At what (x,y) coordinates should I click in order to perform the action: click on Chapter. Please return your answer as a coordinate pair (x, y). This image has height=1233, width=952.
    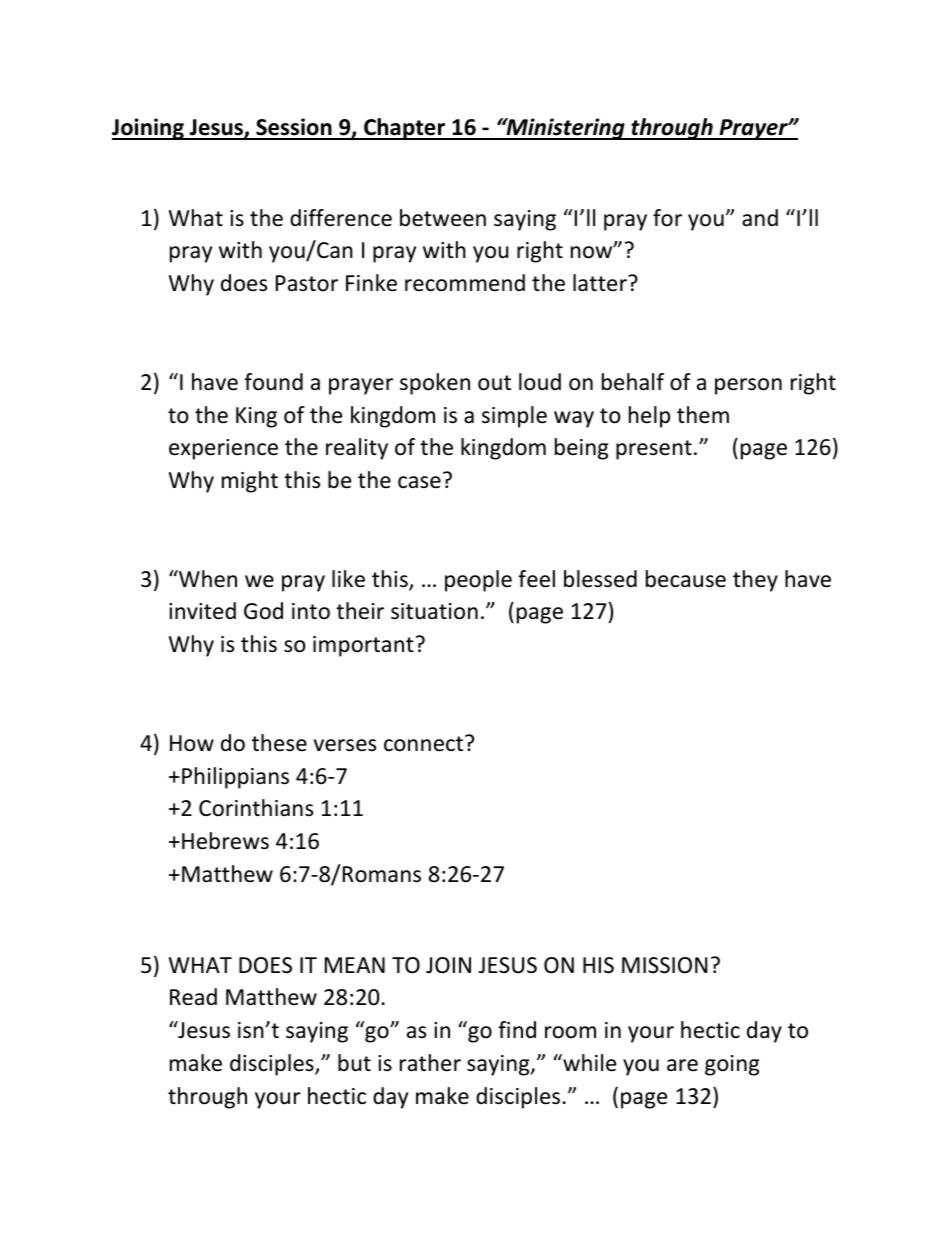
    Looking at the image, I should click on (405, 129).
